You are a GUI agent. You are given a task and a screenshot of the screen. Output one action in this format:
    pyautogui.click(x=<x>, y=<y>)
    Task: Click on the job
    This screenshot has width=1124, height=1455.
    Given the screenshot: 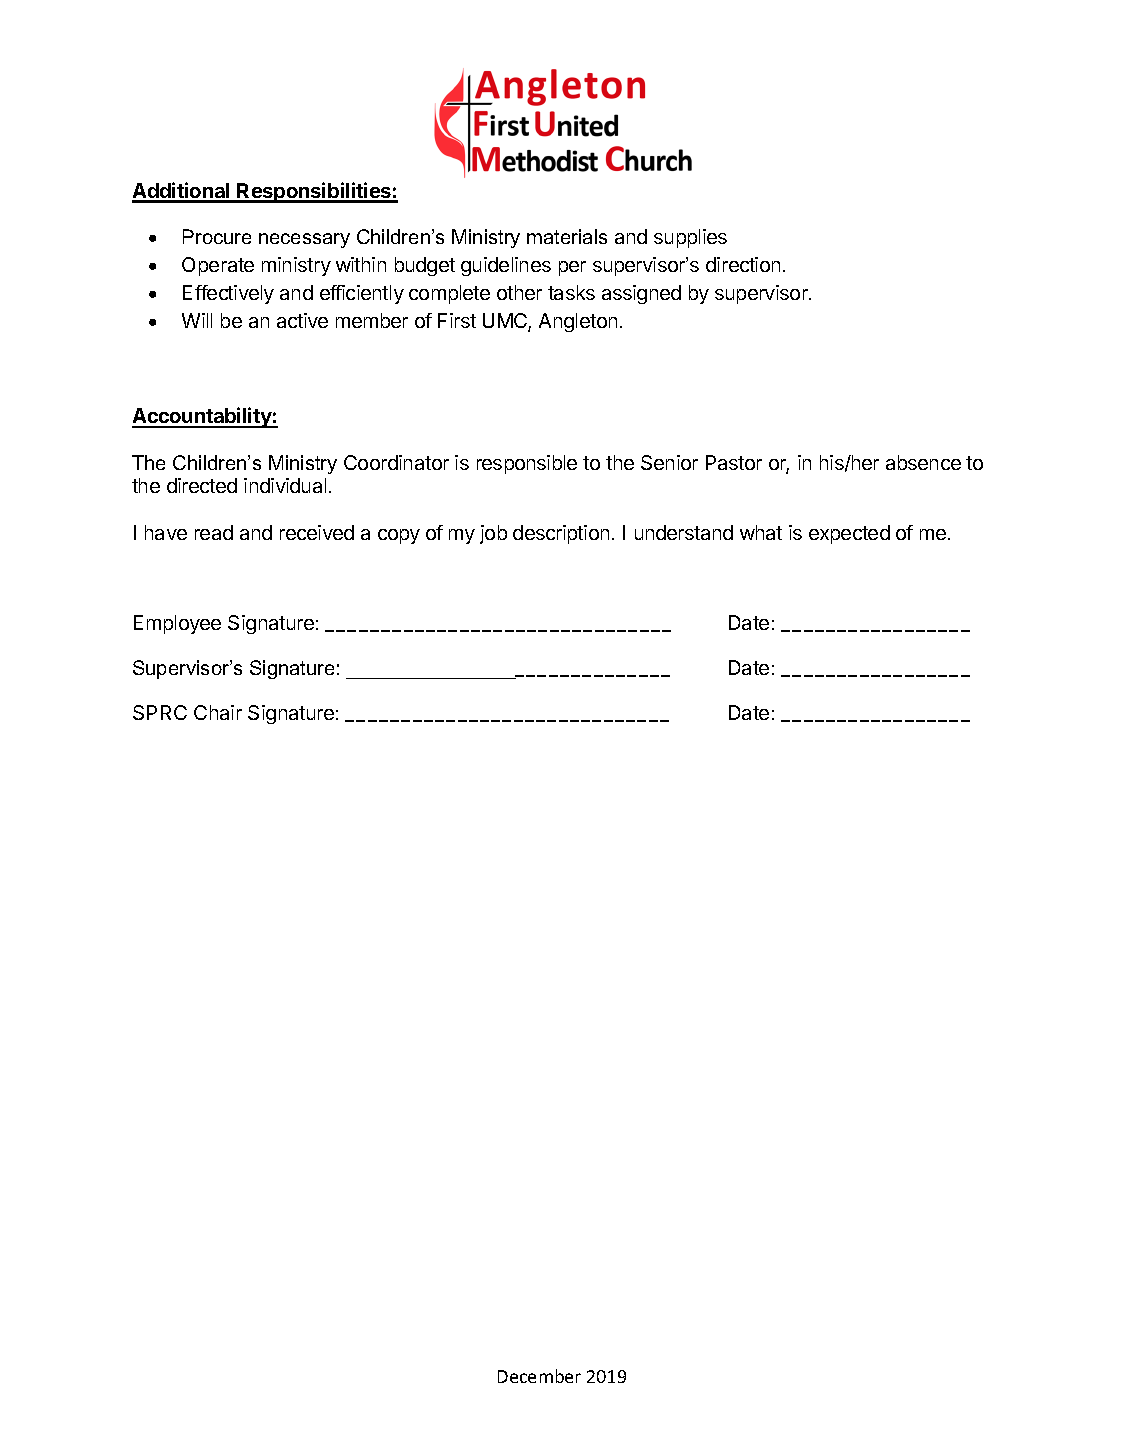 What is the action you would take?
    pyautogui.click(x=493, y=534)
